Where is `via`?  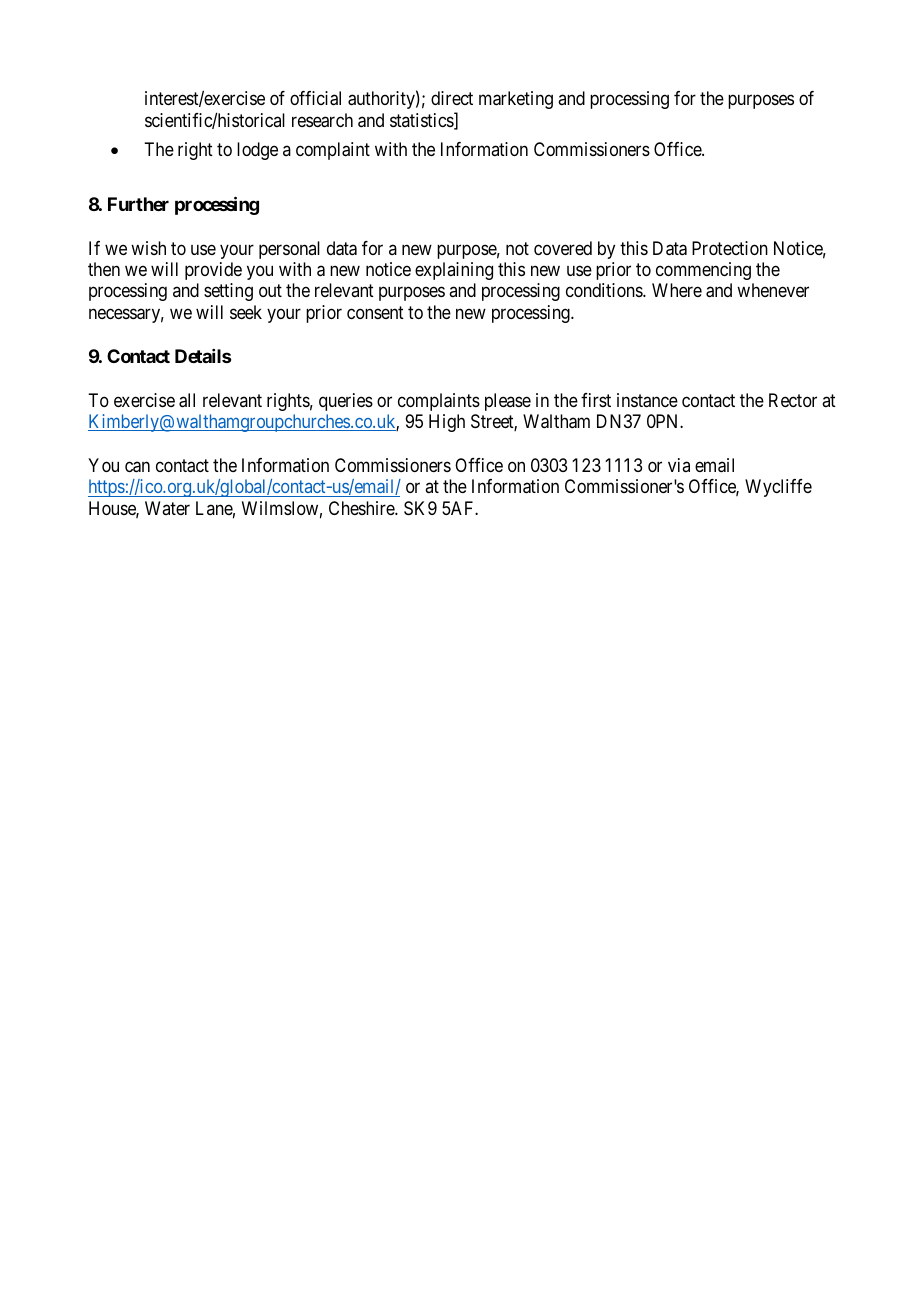
via is located at coordinates (679, 465).
